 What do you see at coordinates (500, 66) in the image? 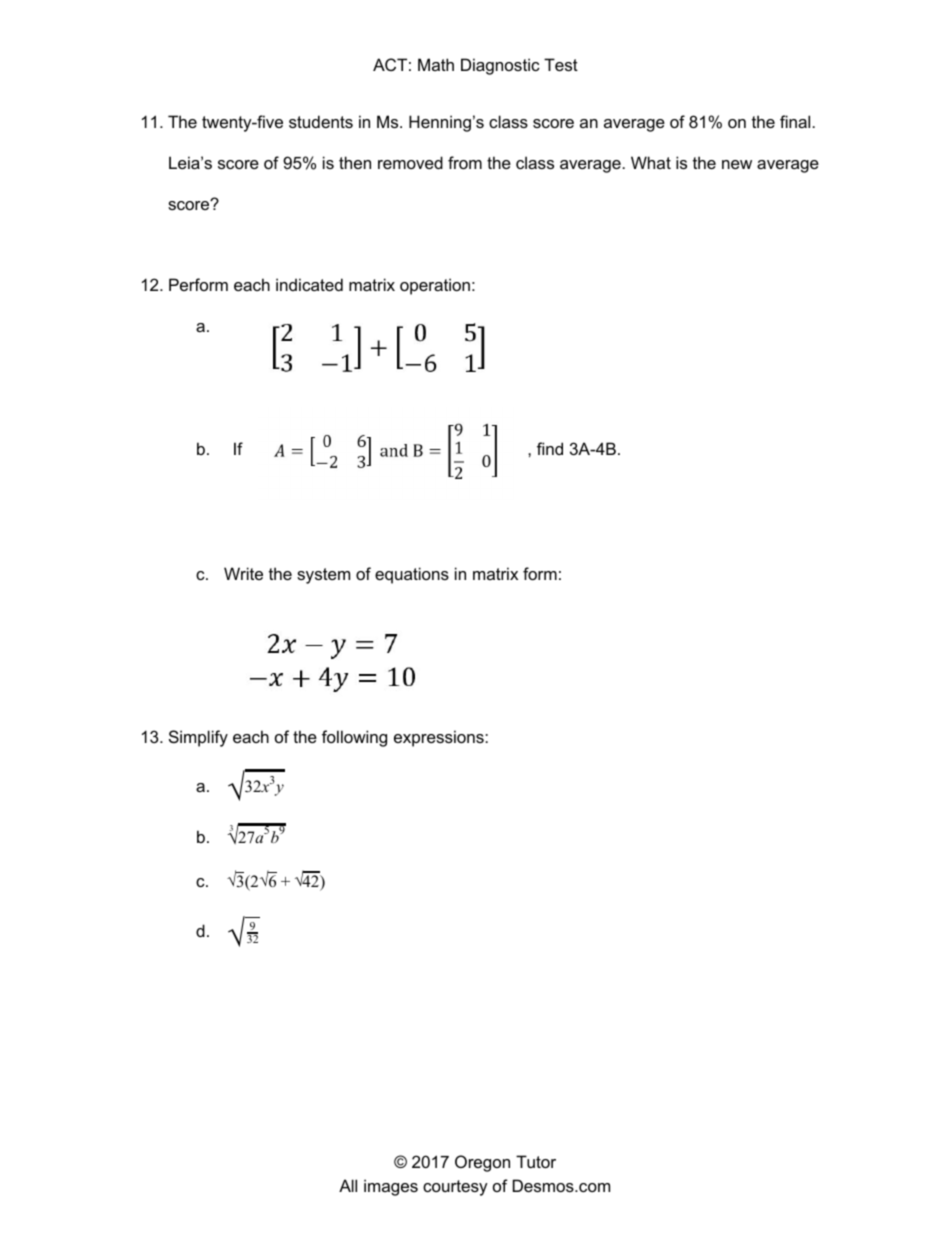
I see `Diagnostic` at bounding box center [500, 66].
